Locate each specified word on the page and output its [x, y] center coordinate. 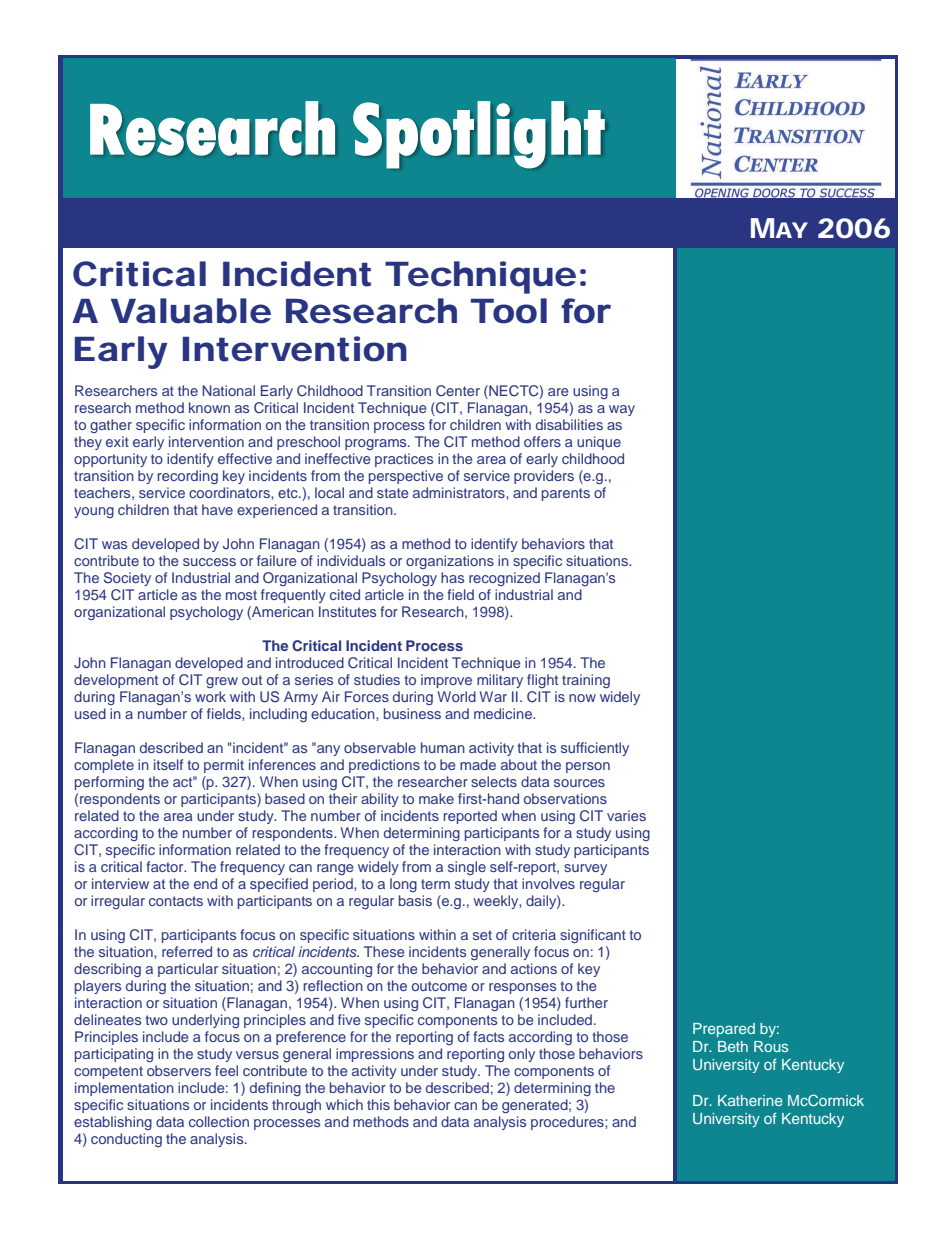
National [228, 390]
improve [446, 681]
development [116, 681]
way [622, 410]
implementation [124, 1089]
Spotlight [479, 135]
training [586, 681]
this [378, 1104]
